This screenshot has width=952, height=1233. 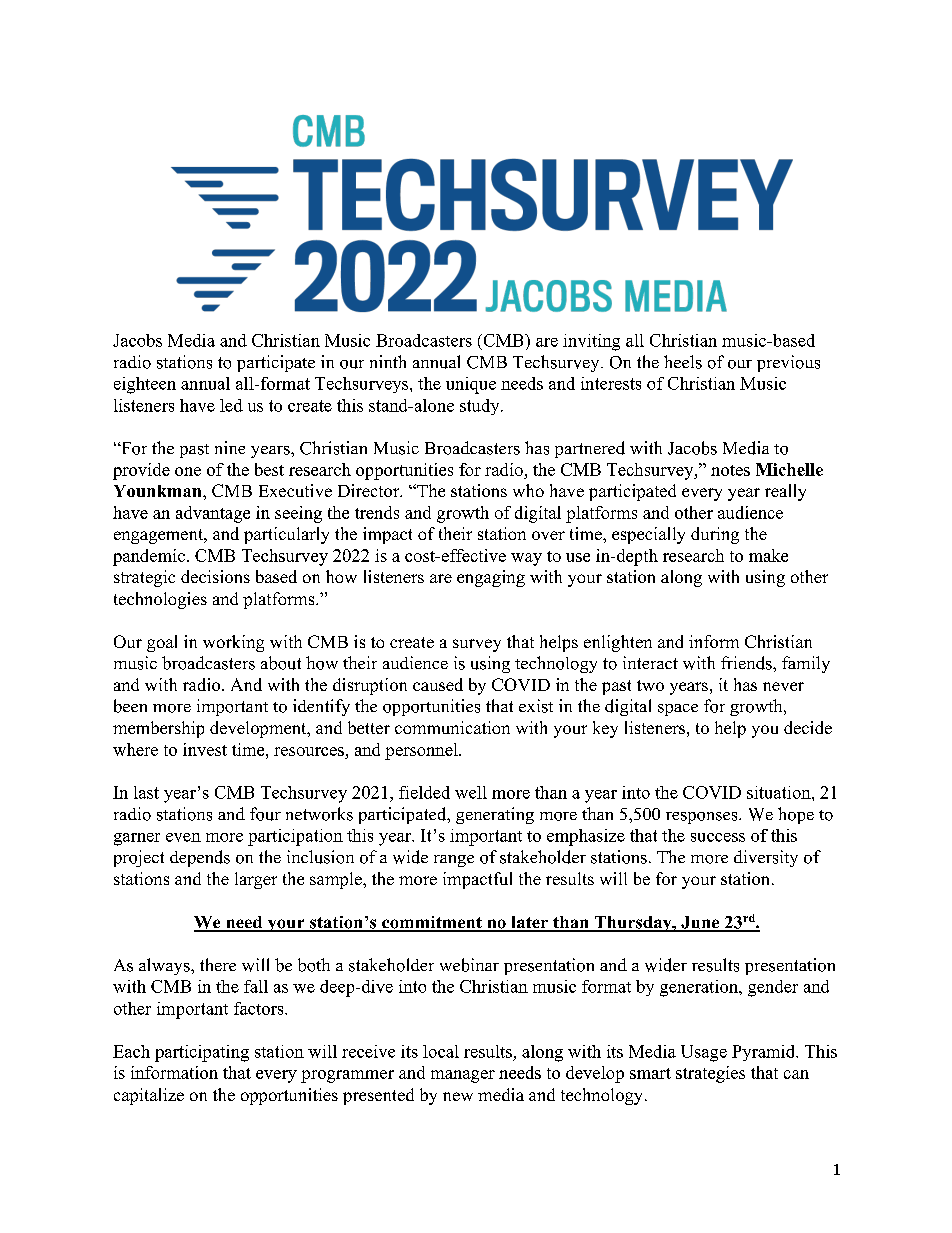 What do you see at coordinates (452, 727) in the screenshot?
I see `communication` at bounding box center [452, 727].
